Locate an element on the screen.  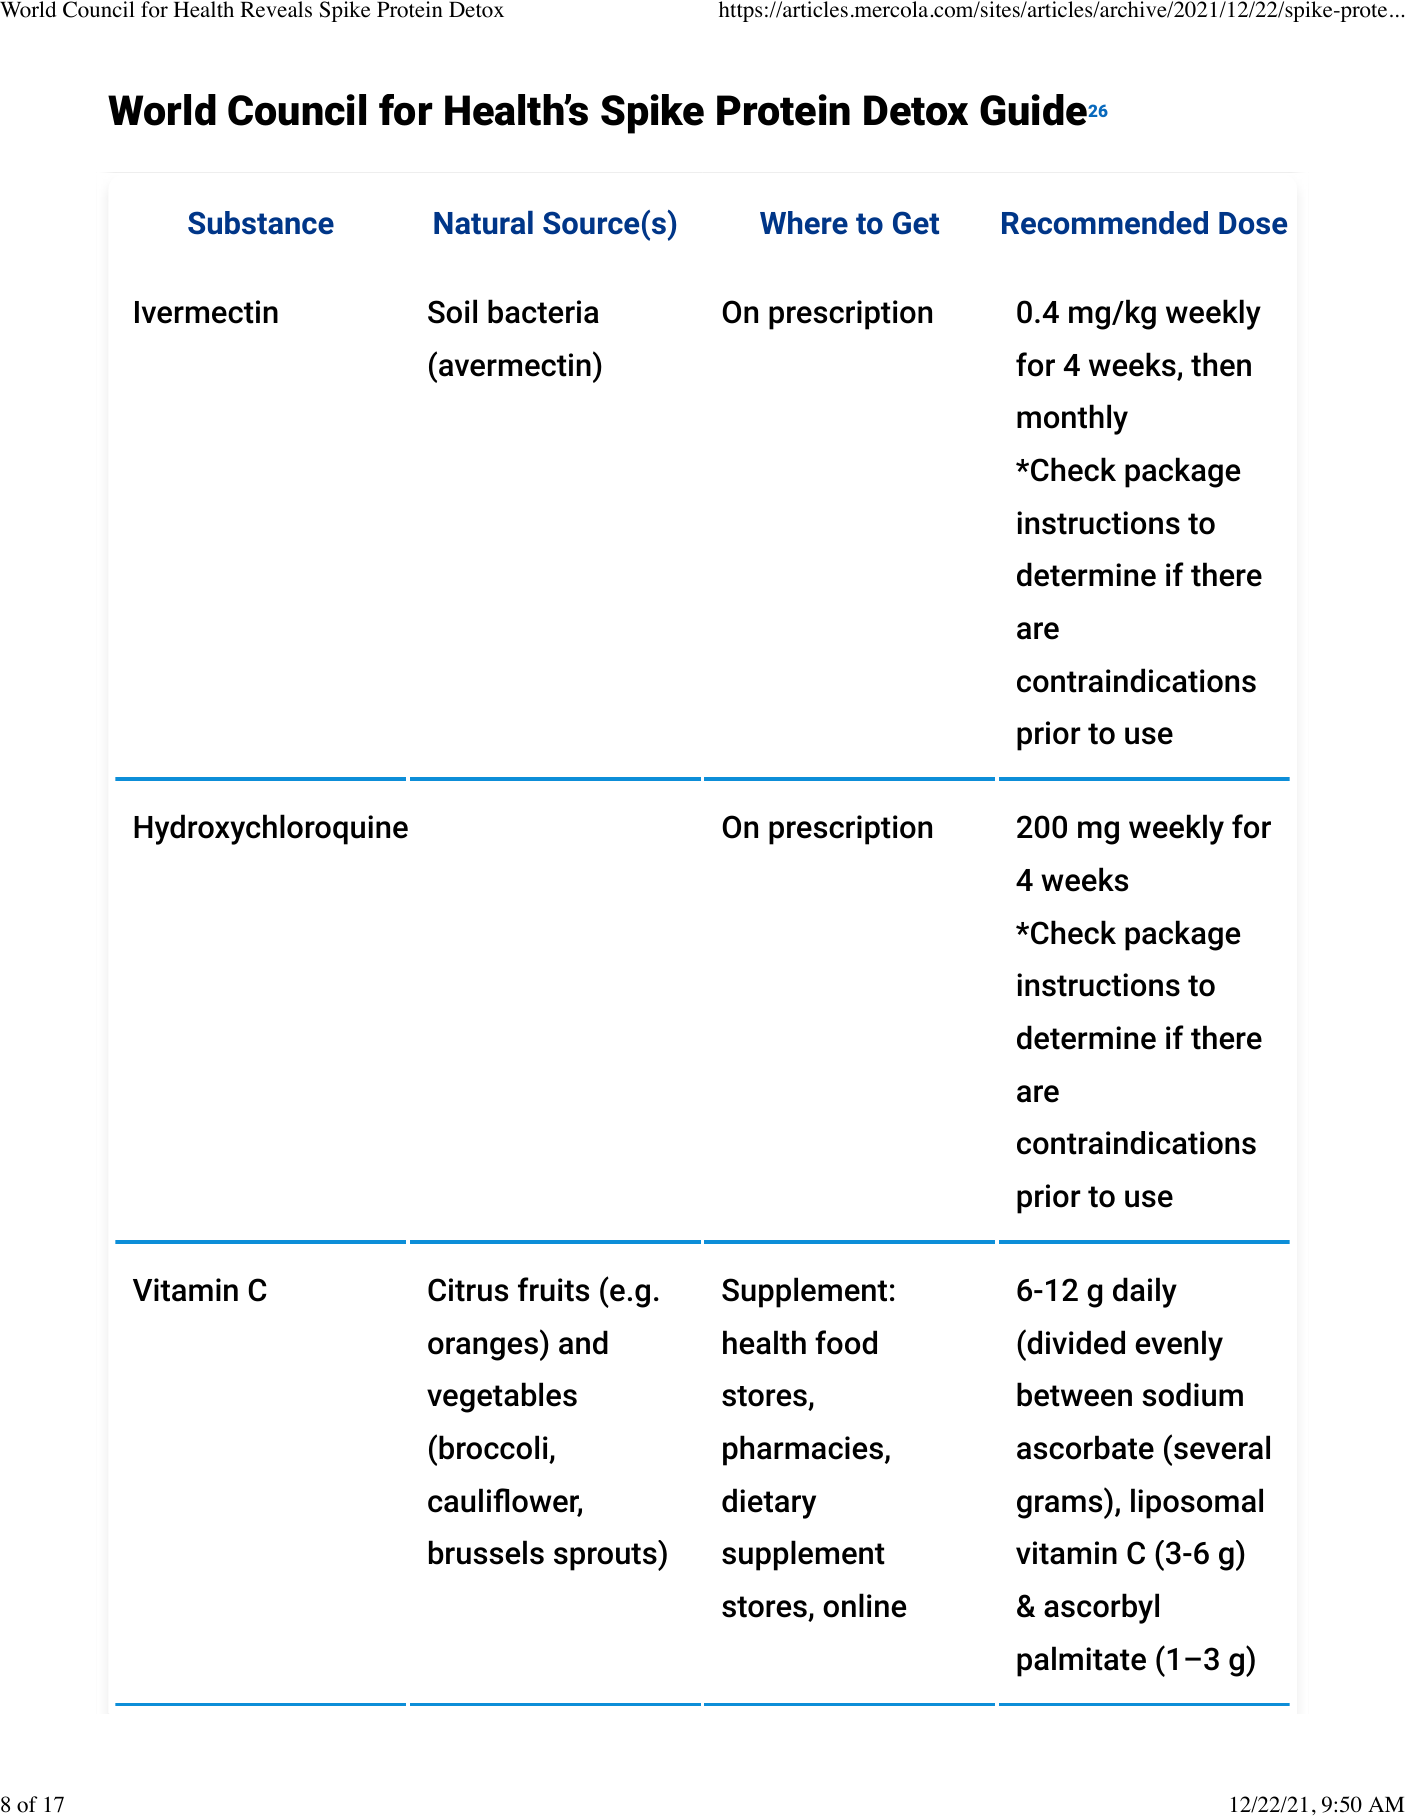
Reveals is located at coordinates (276, 9).
